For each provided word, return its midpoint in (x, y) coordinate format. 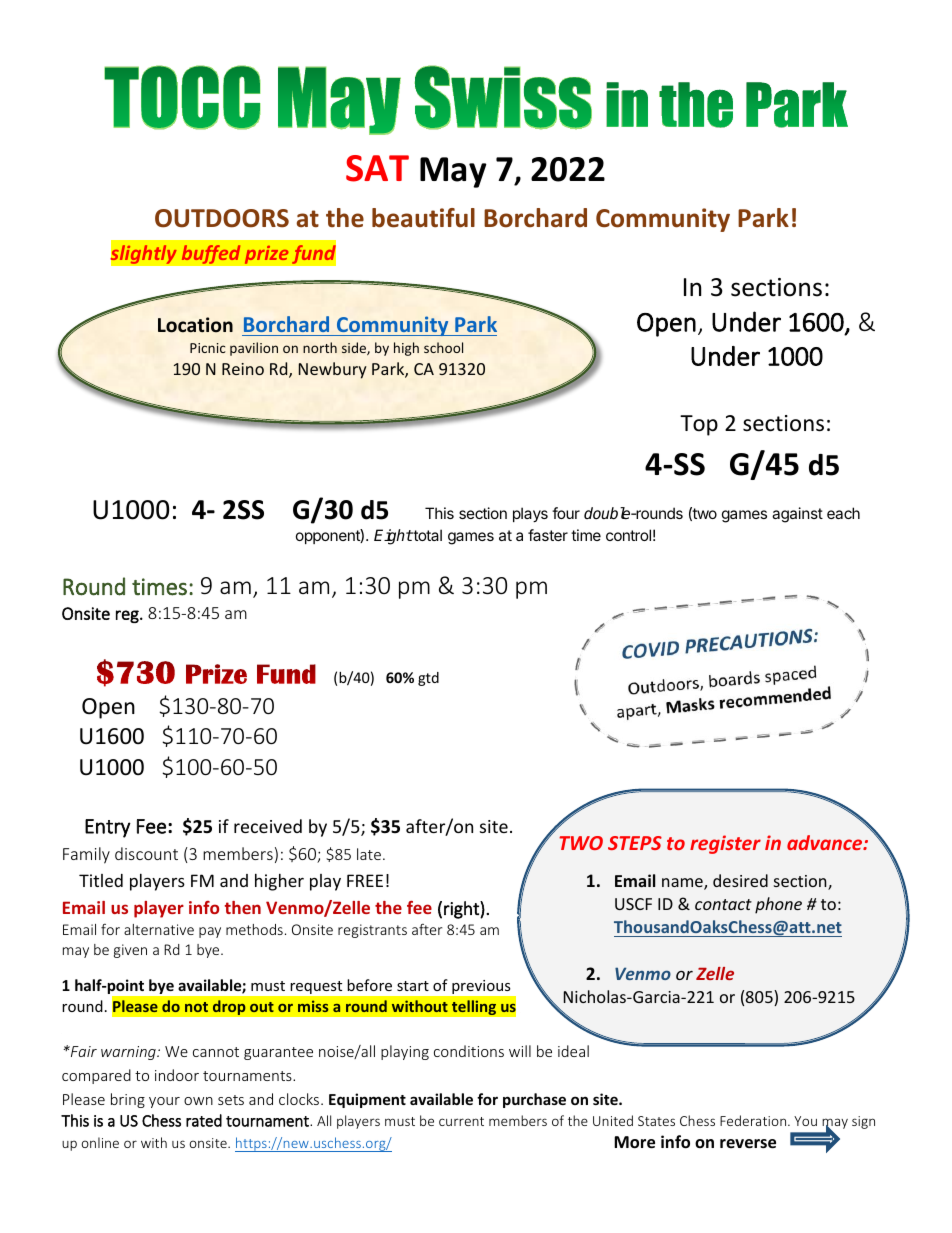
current (461, 1121)
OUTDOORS (222, 218)
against (797, 515)
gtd (428, 679)
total (427, 535)
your (164, 1102)
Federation (754, 1120)
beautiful (423, 218)
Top (699, 425)
